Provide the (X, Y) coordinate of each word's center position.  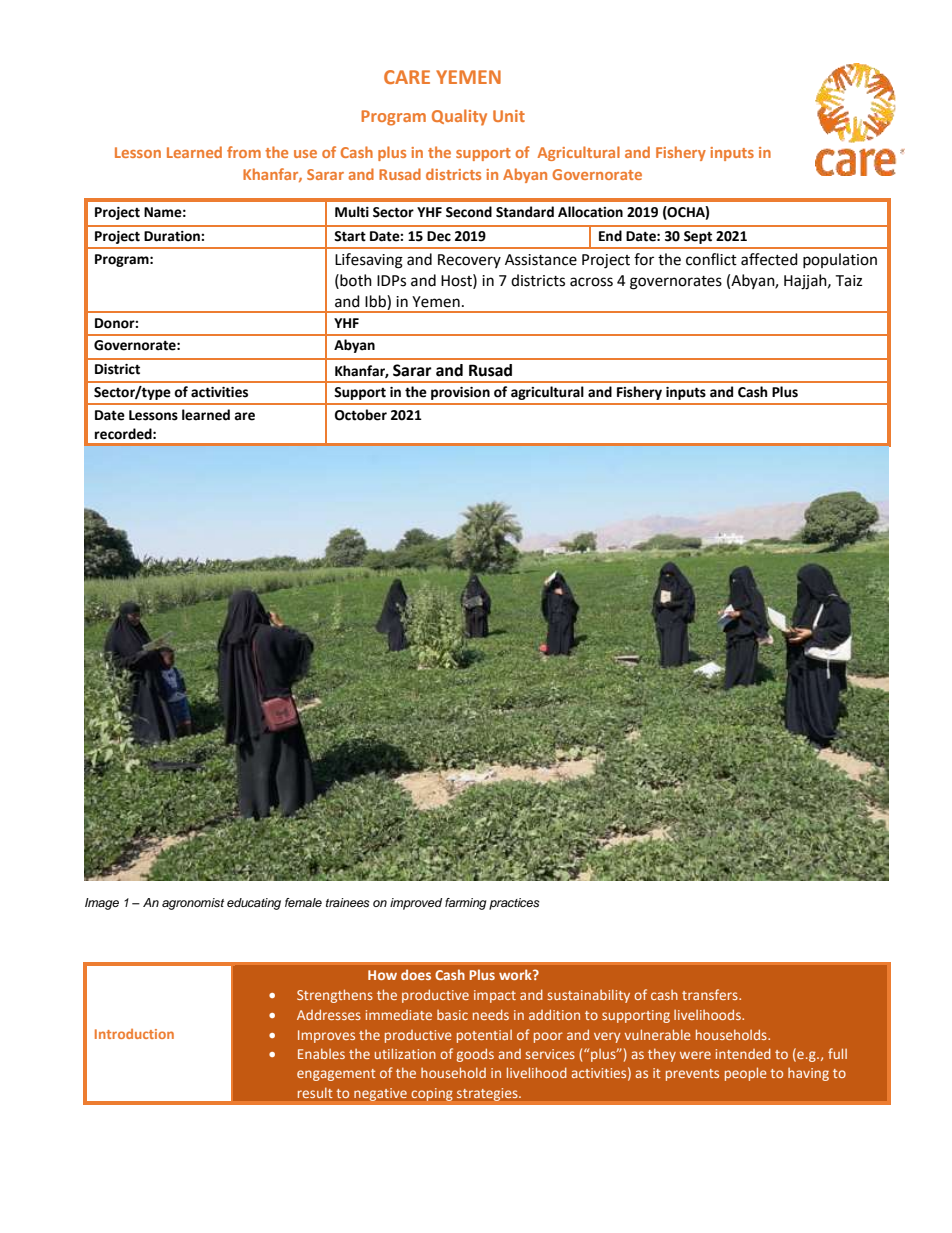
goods (475, 1055)
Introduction (134, 1034)
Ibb (376, 301)
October (361, 415)
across (591, 282)
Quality (459, 117)
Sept (698, 237)
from (244, 152)
